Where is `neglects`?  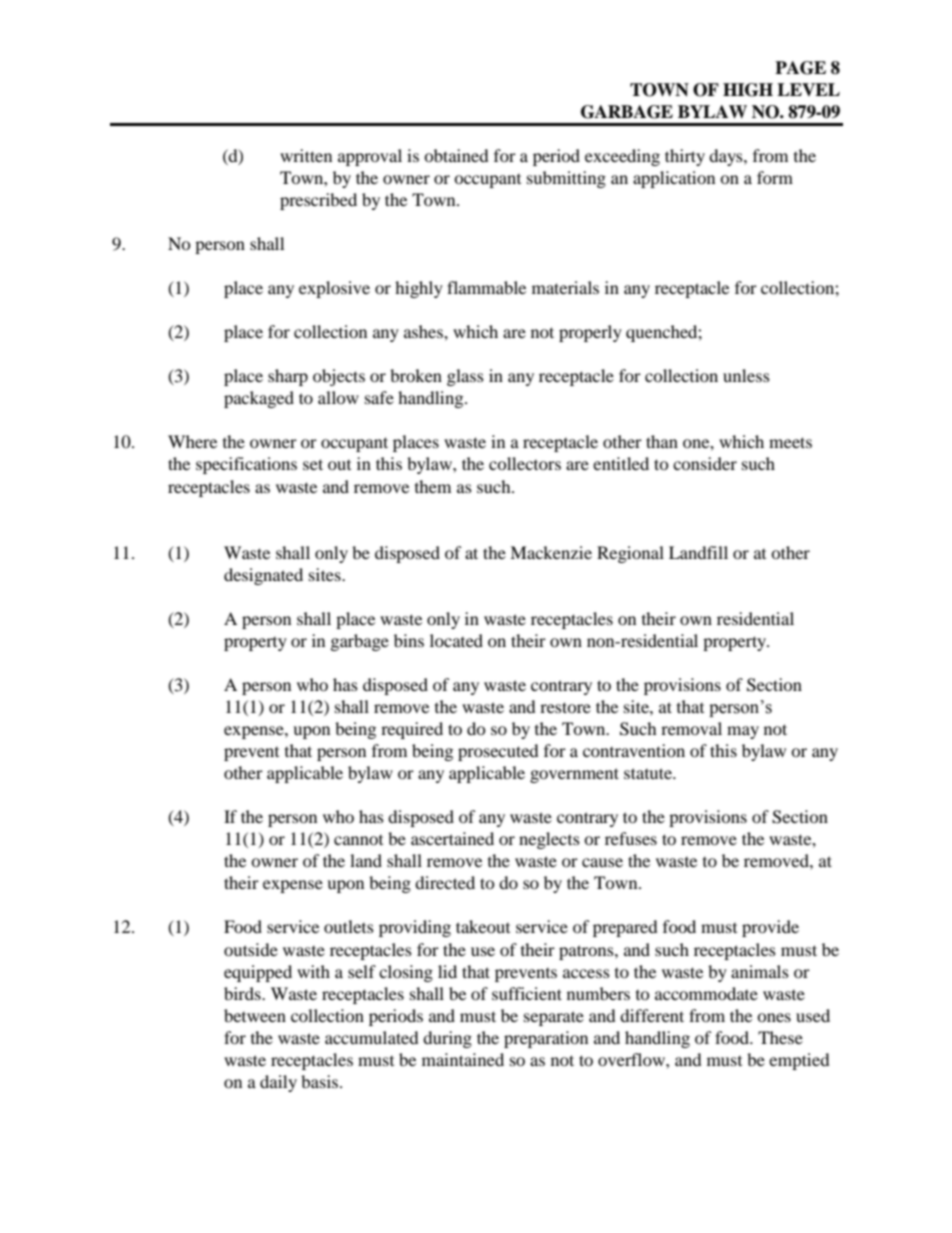
neglects is located at coordinates (549, 840).
